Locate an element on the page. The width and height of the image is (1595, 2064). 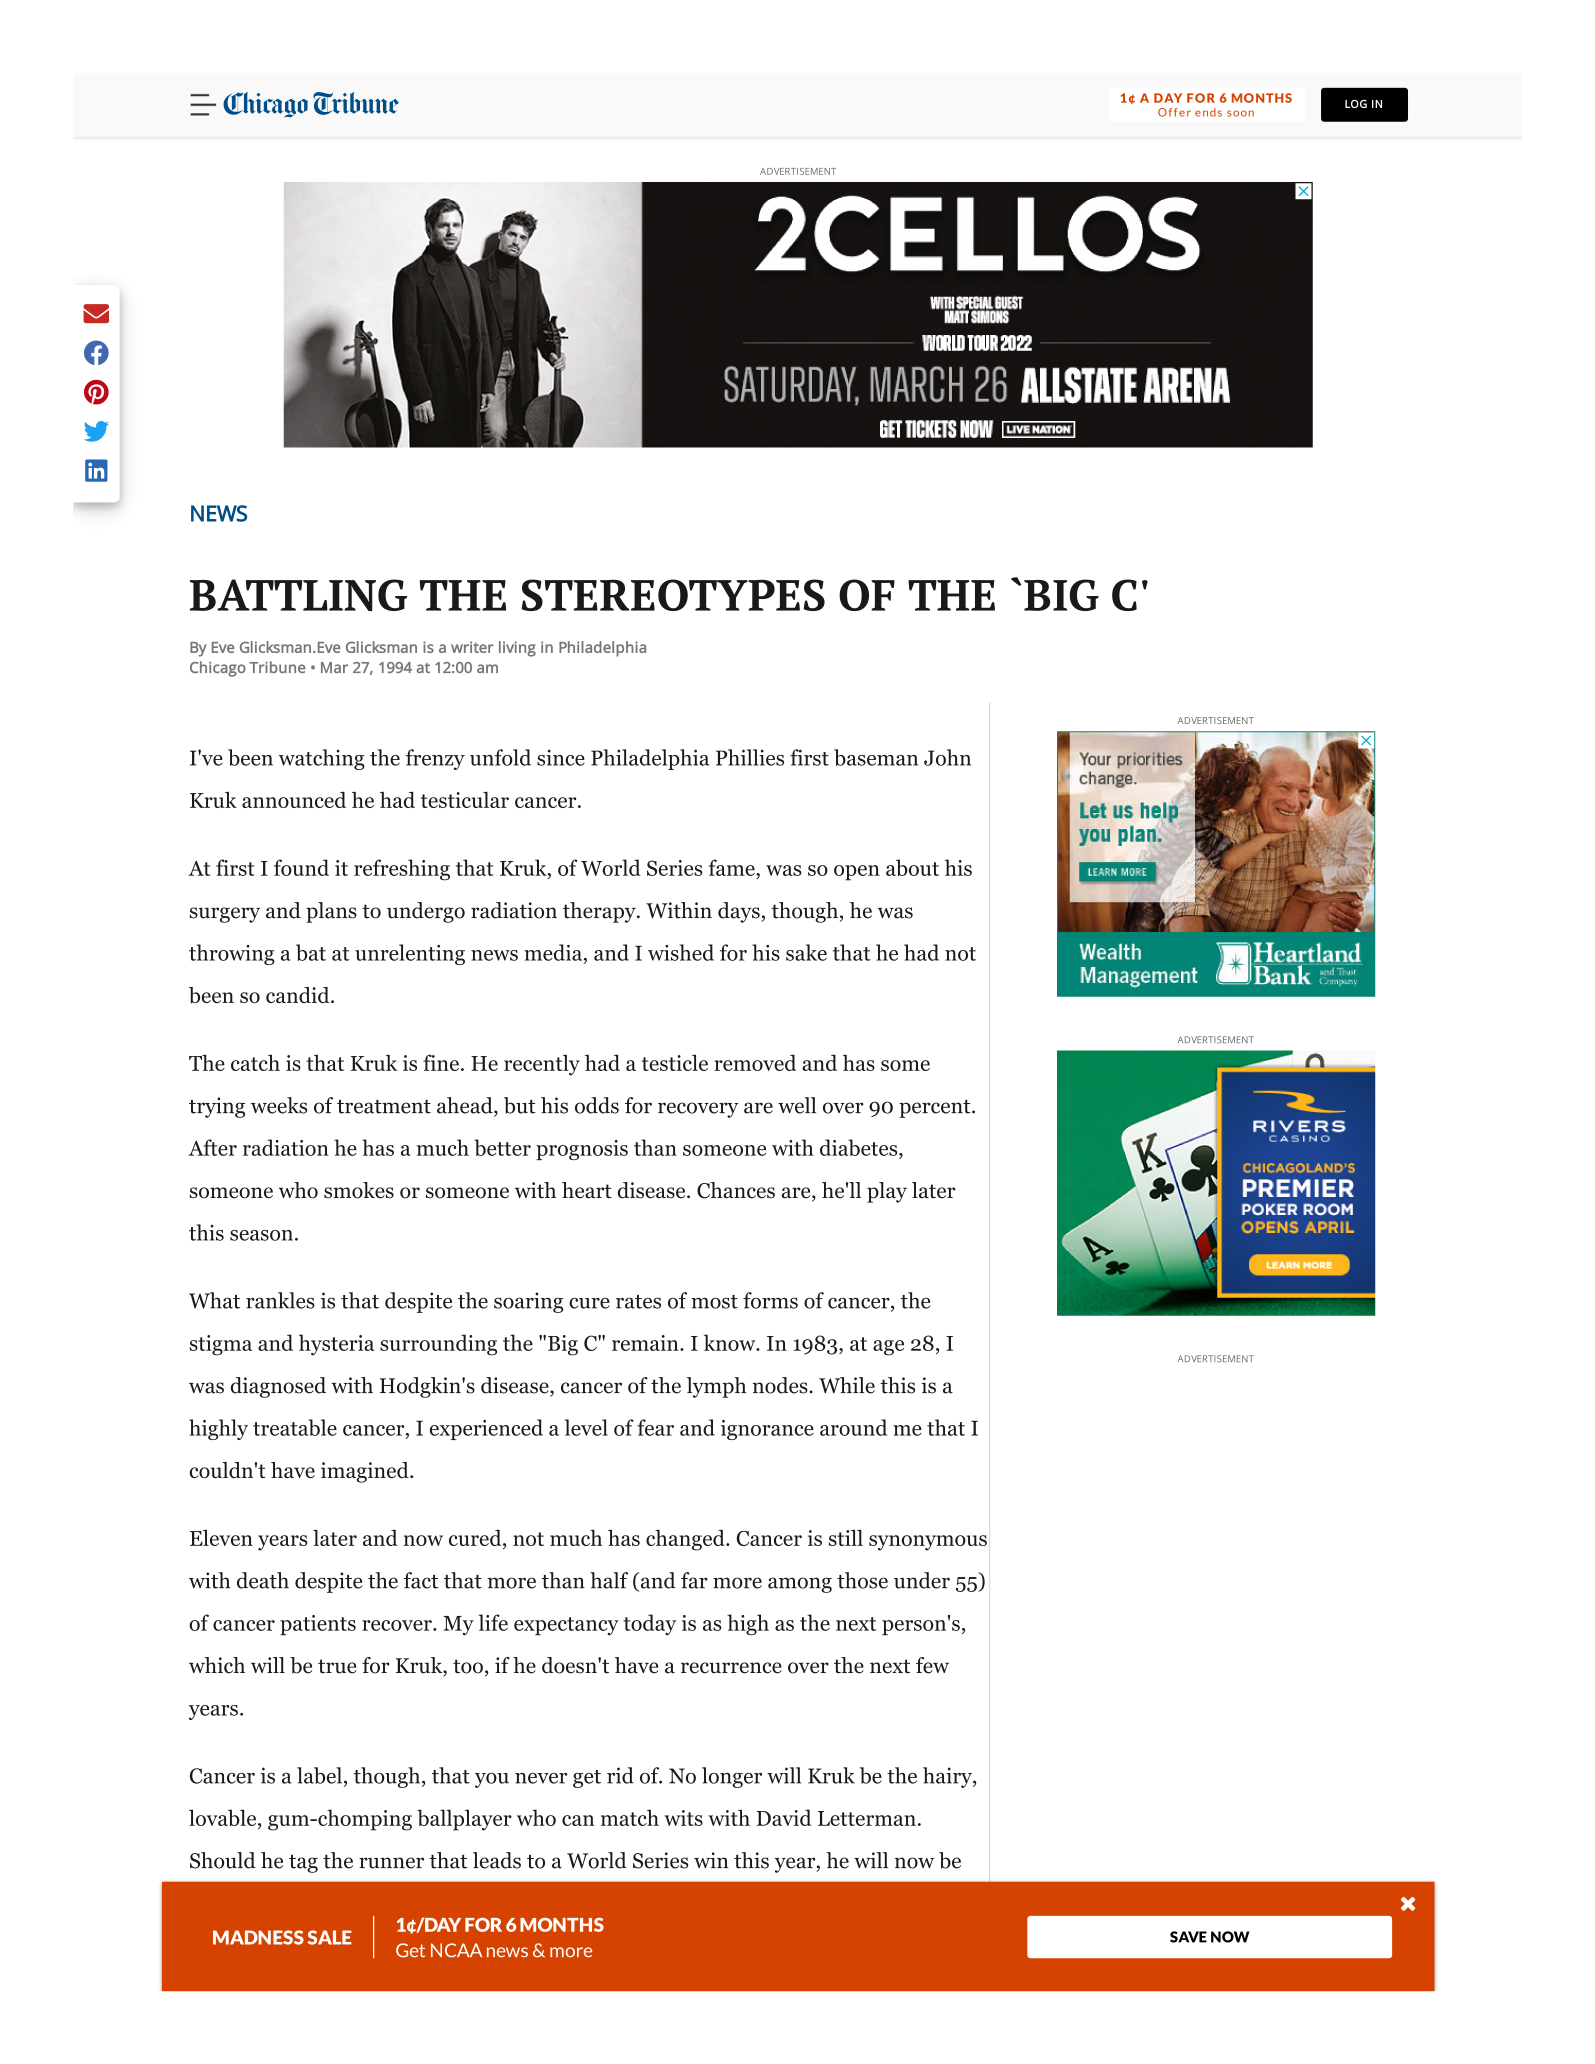
LOG is located at coordinates (1356, 104).
